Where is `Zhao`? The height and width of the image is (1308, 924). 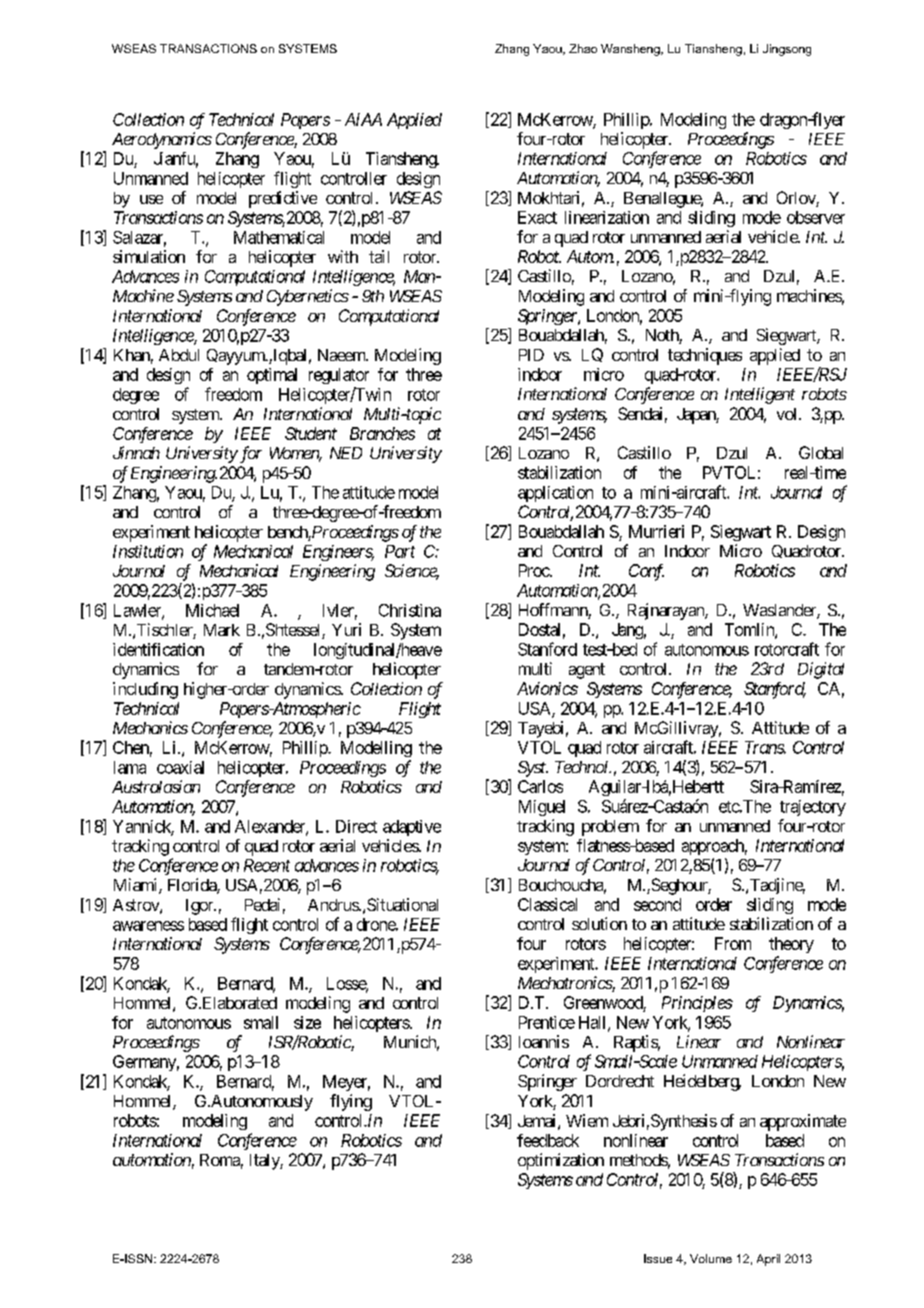
Zhao is located at coordinates (583, 48).
